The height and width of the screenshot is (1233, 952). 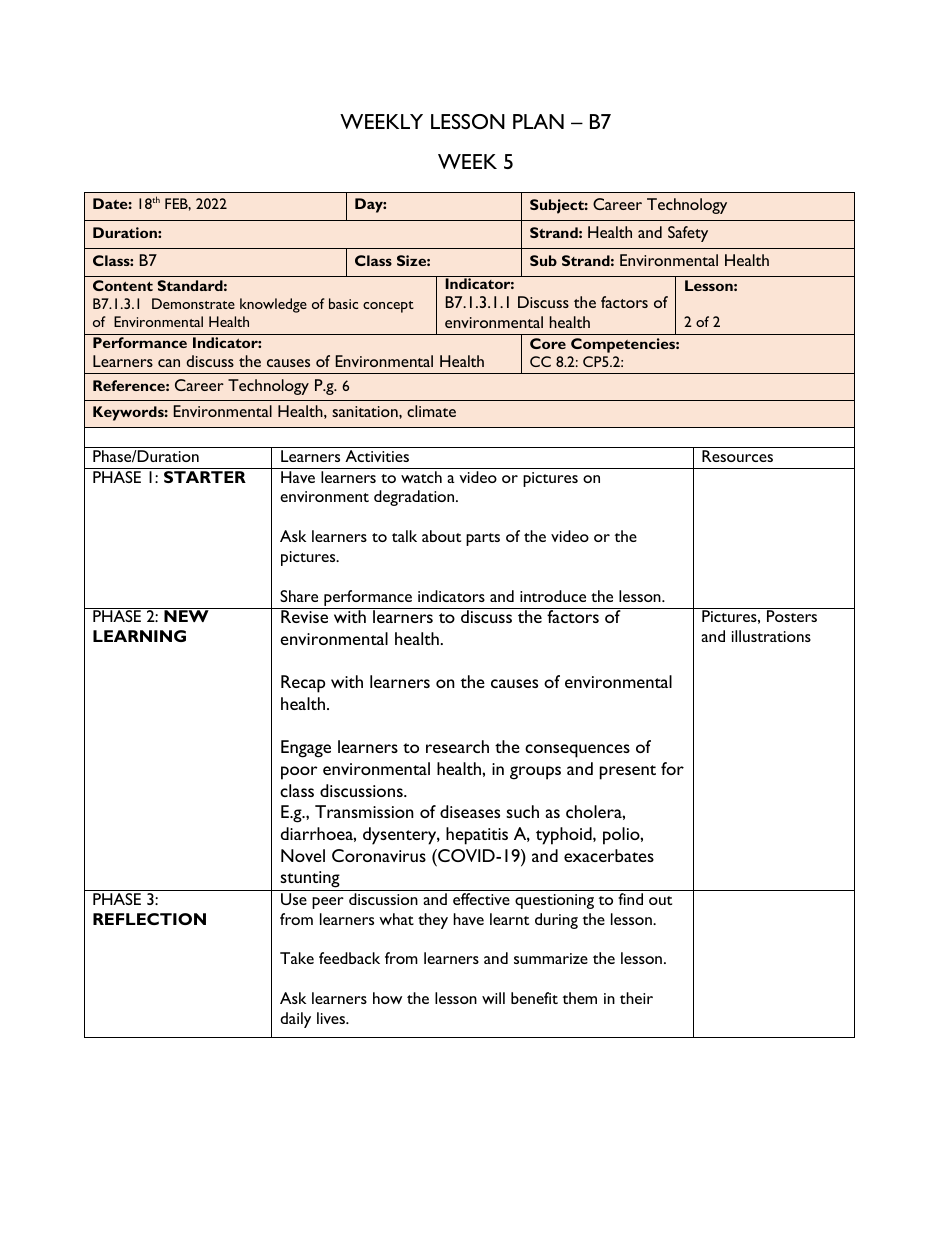 I want to click on present, so click(x=628, y=772).
